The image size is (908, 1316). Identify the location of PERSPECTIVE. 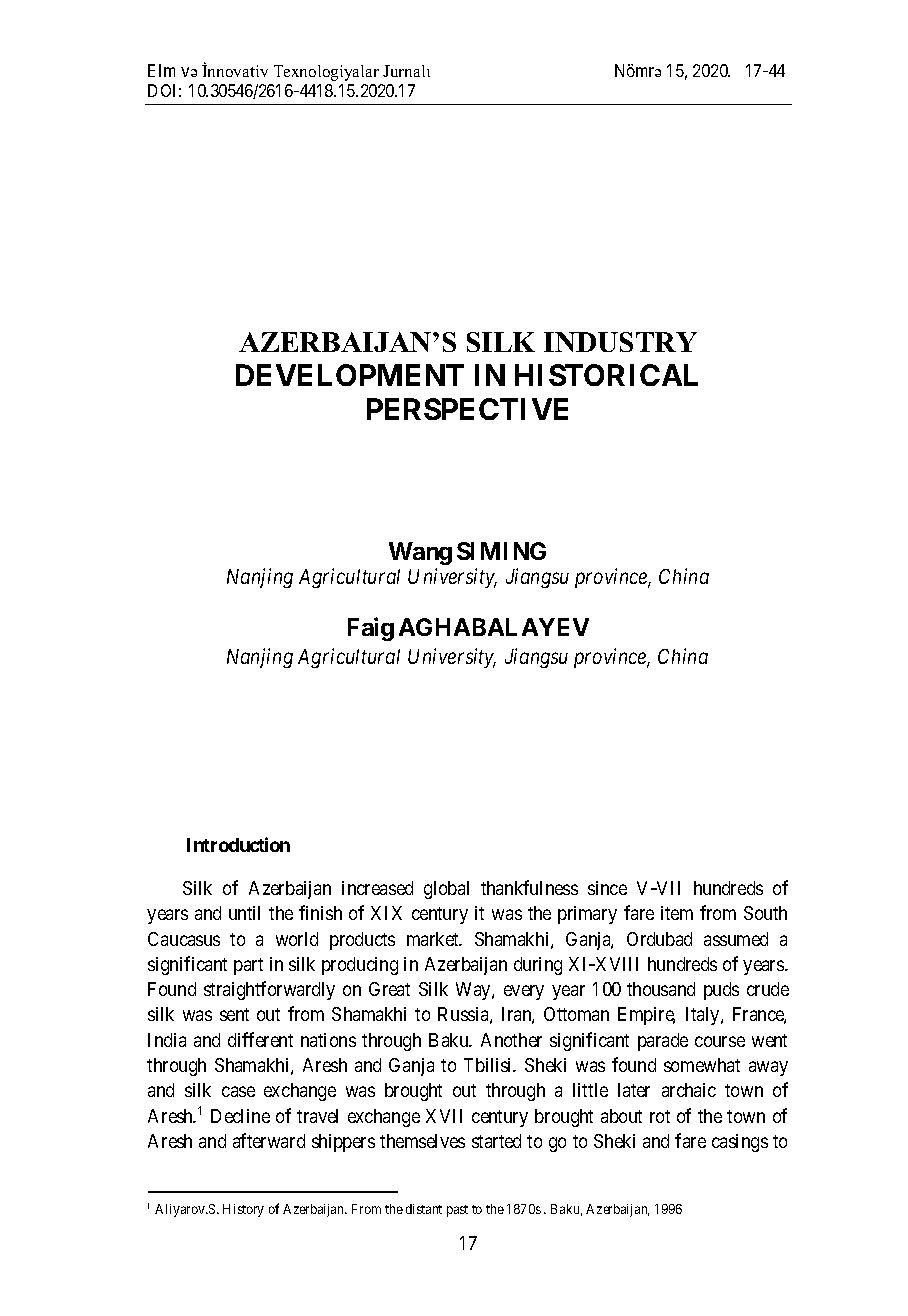
(467, 409).
